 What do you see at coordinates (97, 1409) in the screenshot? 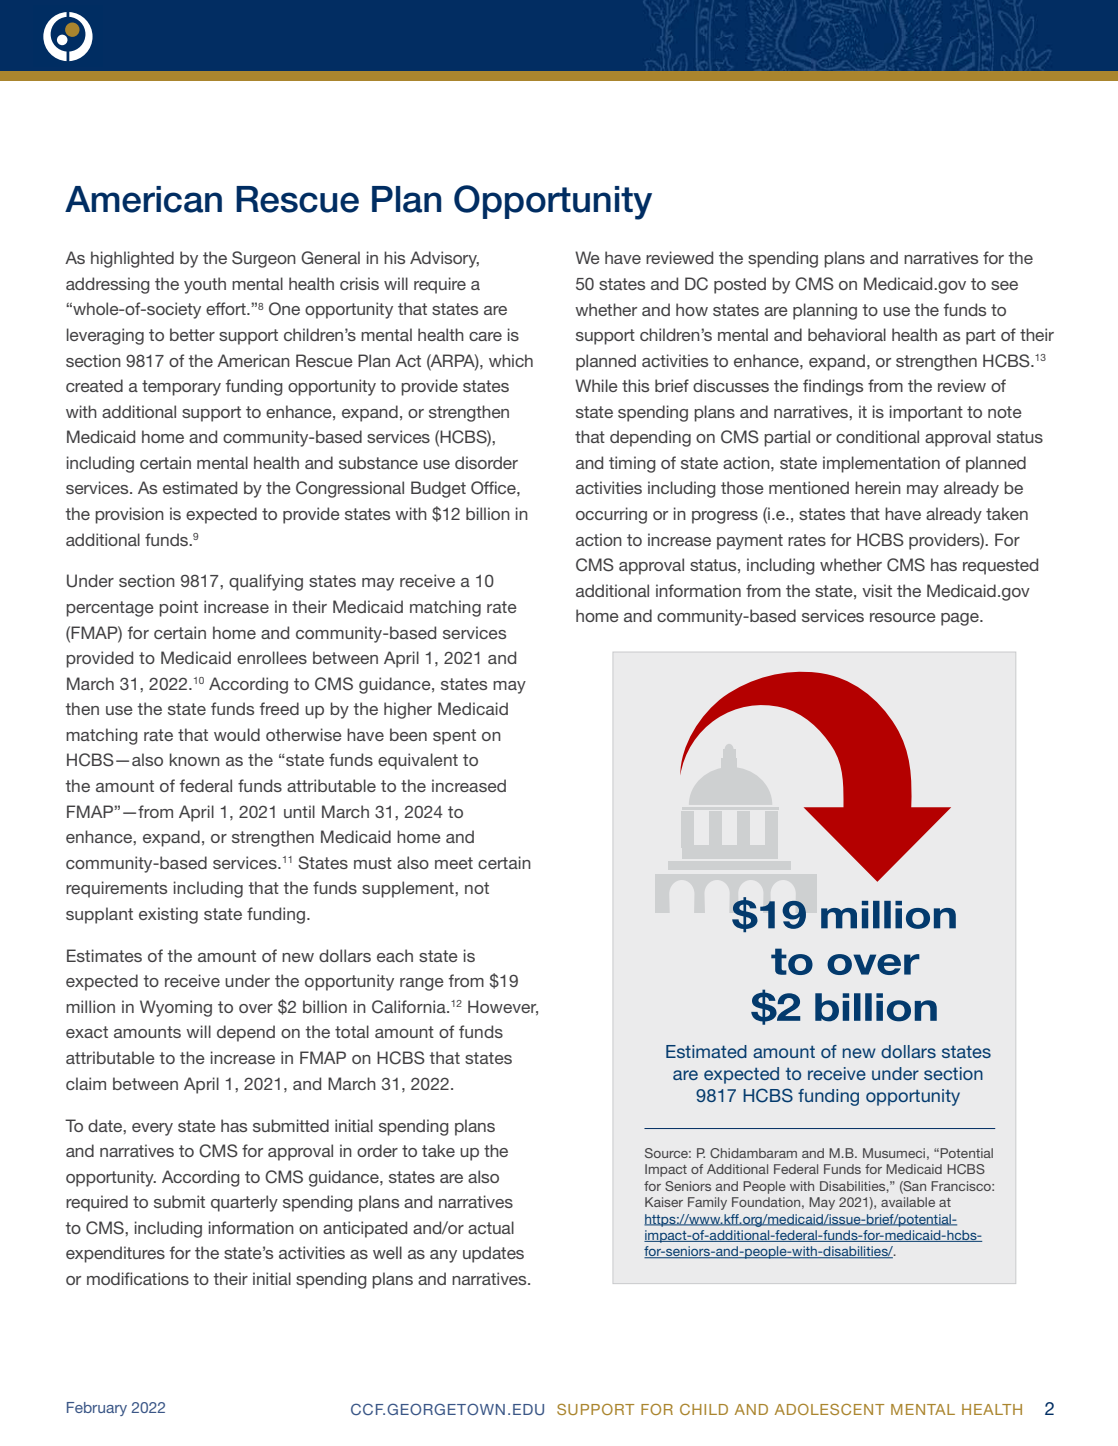
I see `February` at bounding box center [97, 1409].
